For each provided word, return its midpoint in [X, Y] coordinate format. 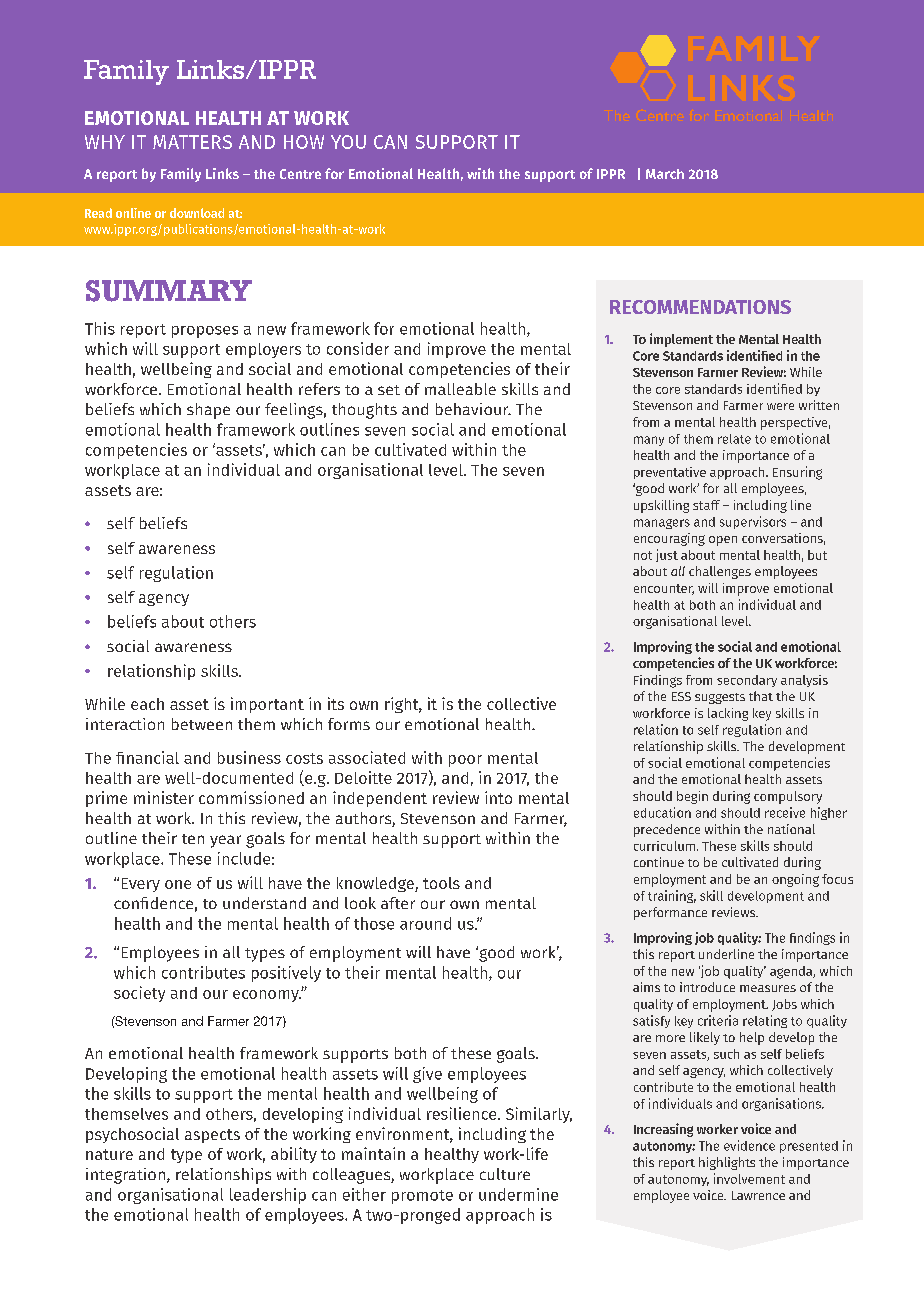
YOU [348, 142]
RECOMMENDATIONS [700, 307]
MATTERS [192, 142]
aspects [212, 1136]
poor [465, 761]
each [147, 704]
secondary [747, 681]
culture [505, 1174]
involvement [749, 1178]
